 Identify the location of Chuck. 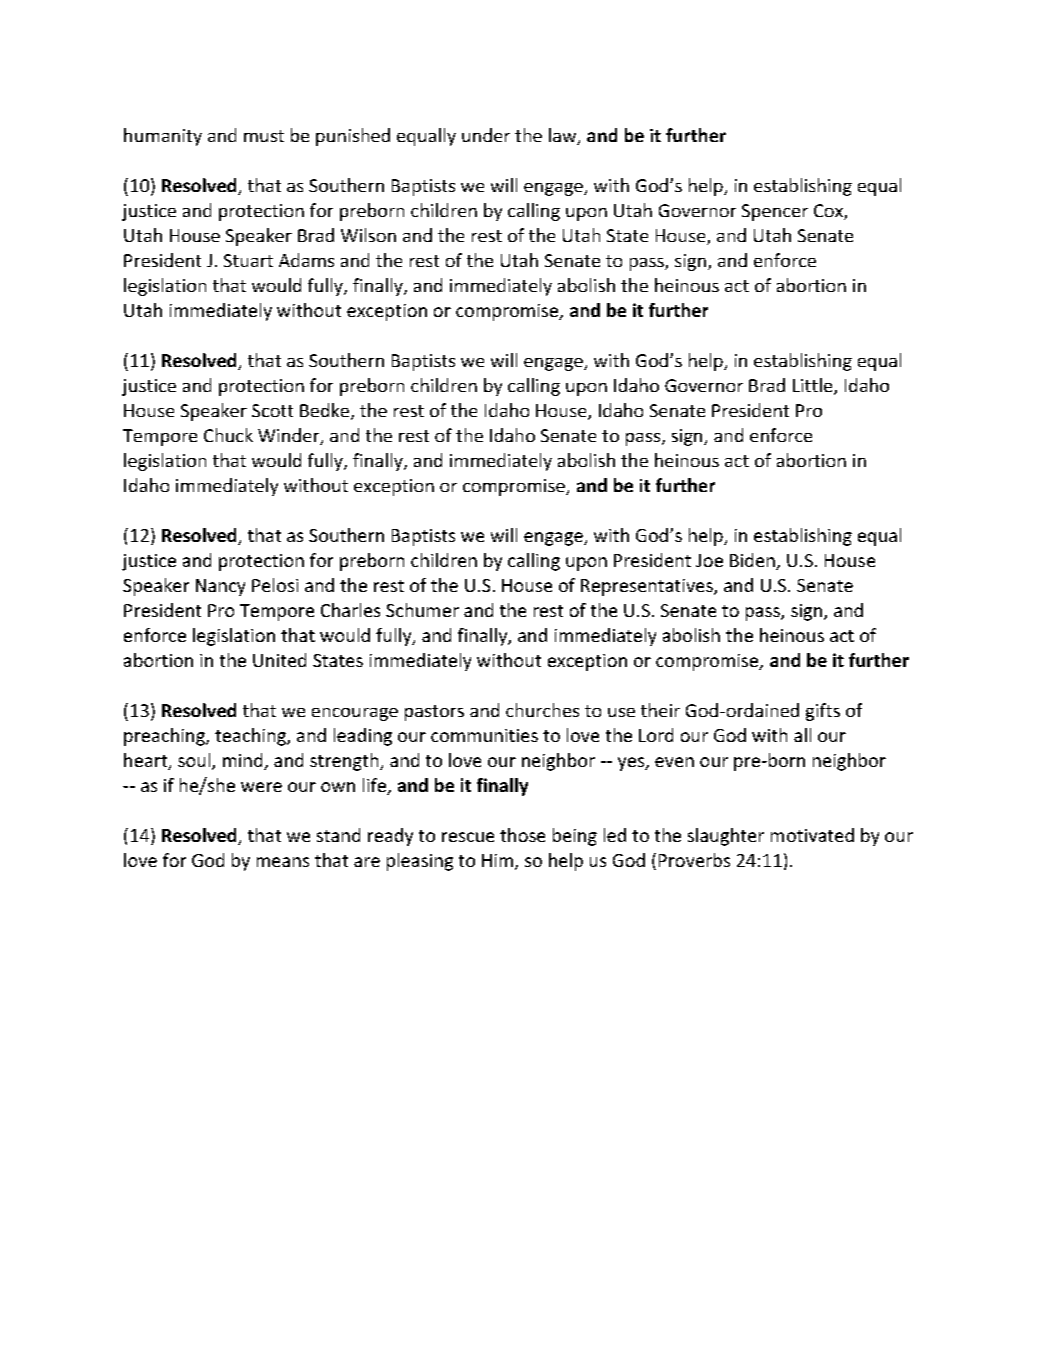
(228, 435).
